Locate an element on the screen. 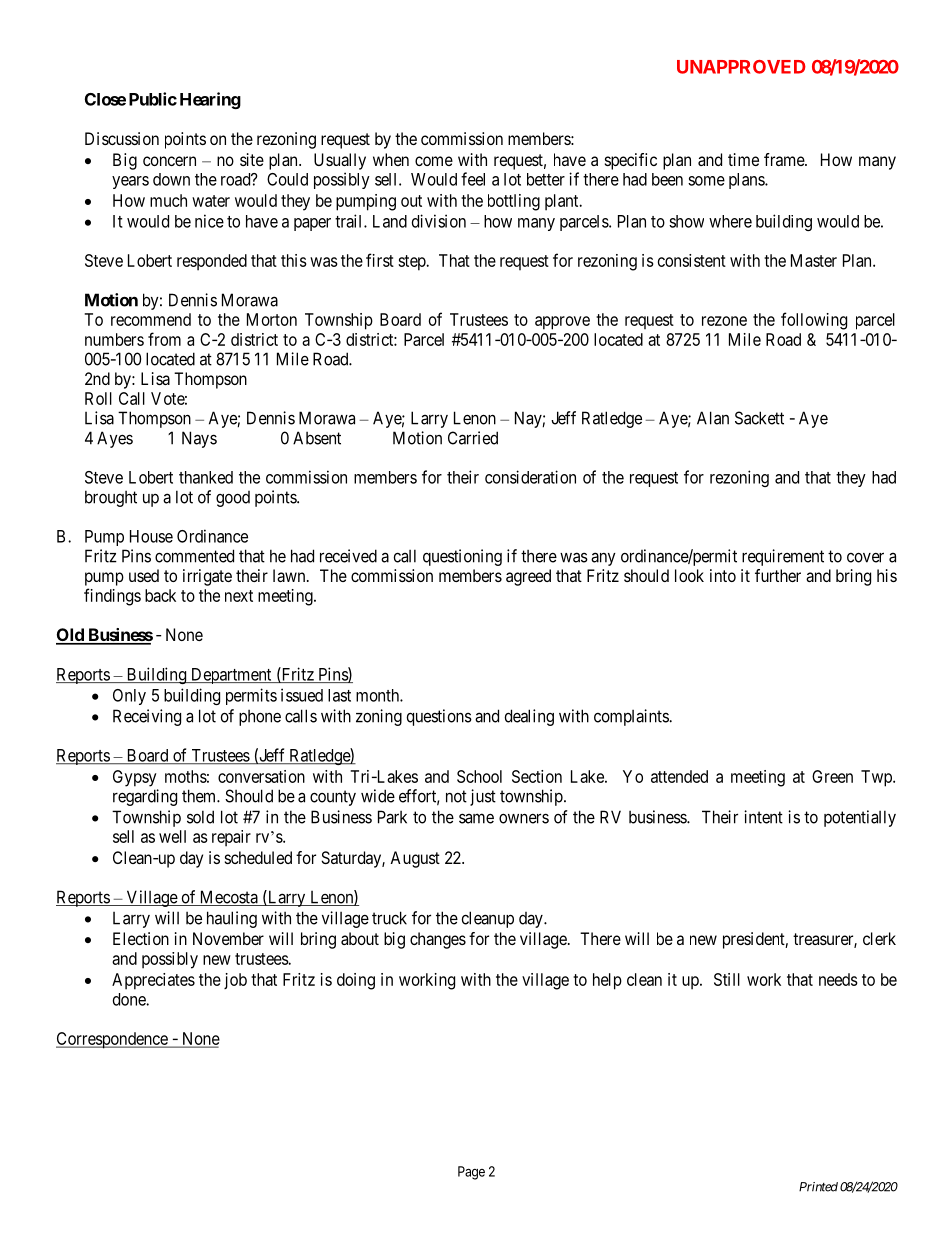 This screenshot has width=952, height=1233. Carried is located at coordinates (473, 438).
